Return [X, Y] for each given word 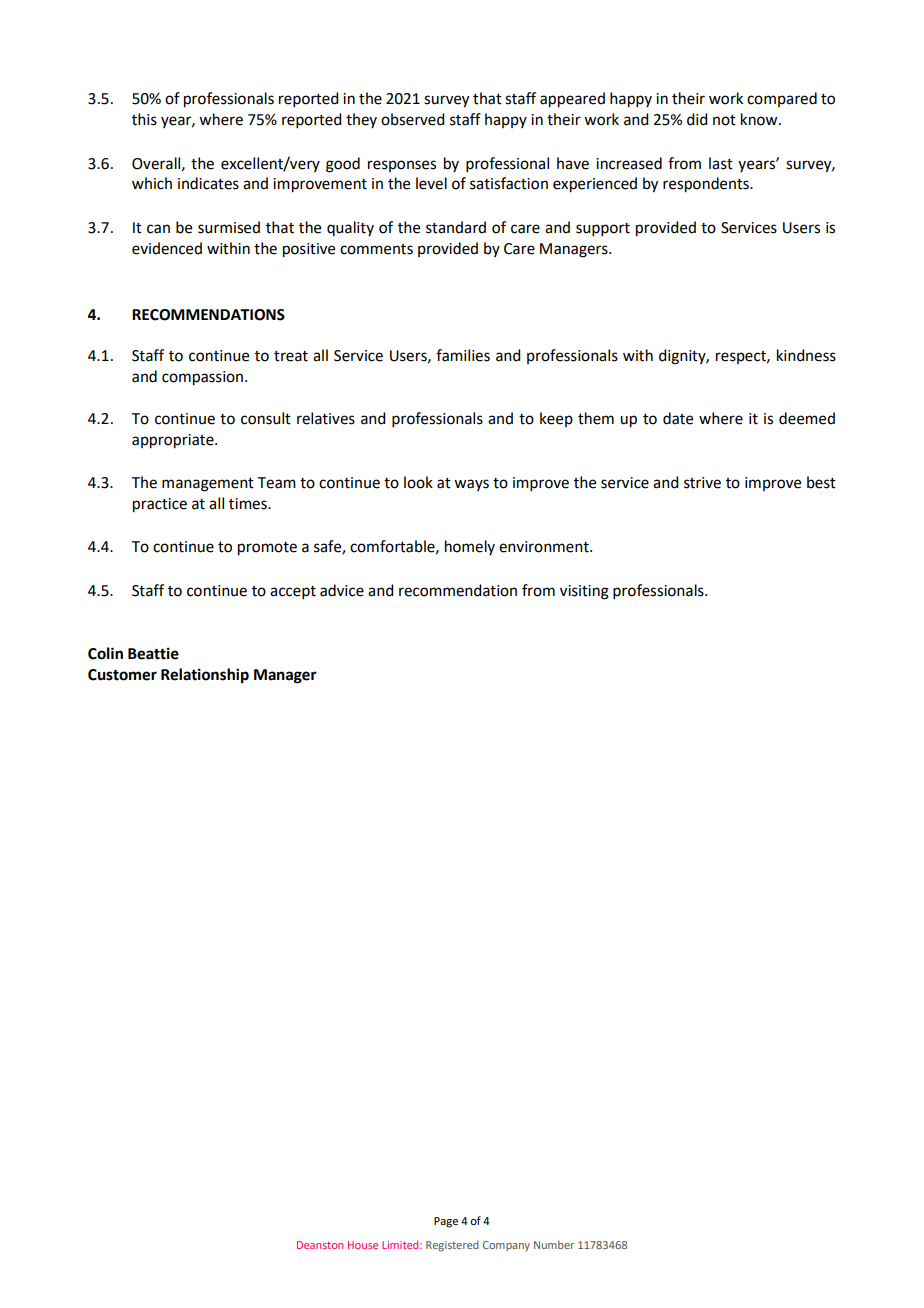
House [363, 1245]
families [463, 355]
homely [470, 547]
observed [412, 119]
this [144, 119]
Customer [122, 675]
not [724, 120]
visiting [584, 592]
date [678, 418]
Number [554, 1245]
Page [446, 1222]
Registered [452, 1246]
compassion [202, 378]
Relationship [205, 676]
